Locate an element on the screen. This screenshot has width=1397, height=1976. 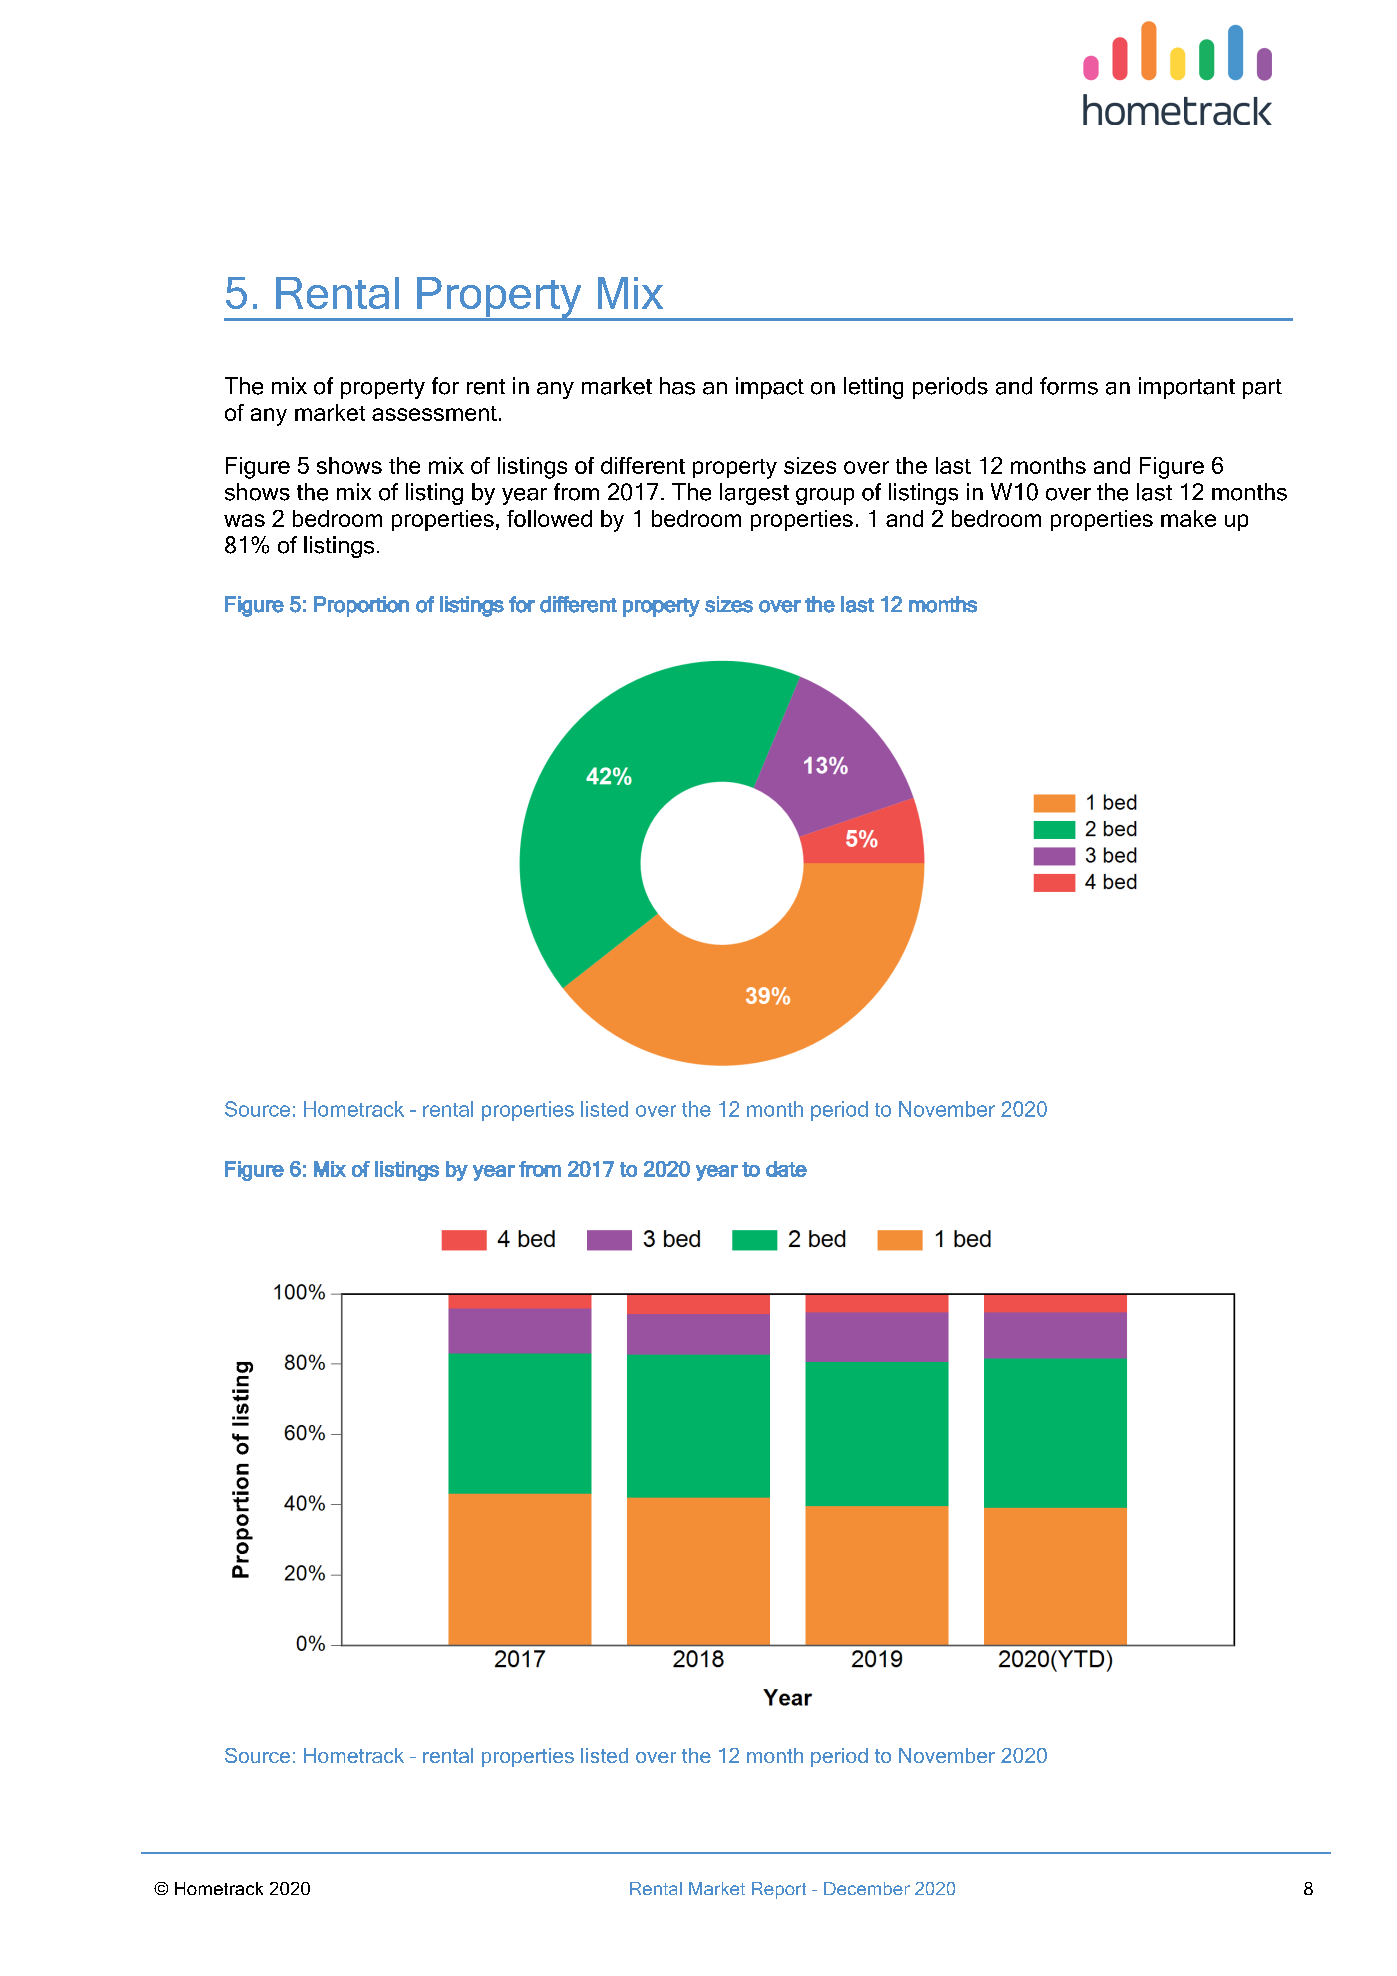
impact is located at coordinates (770, 388).
